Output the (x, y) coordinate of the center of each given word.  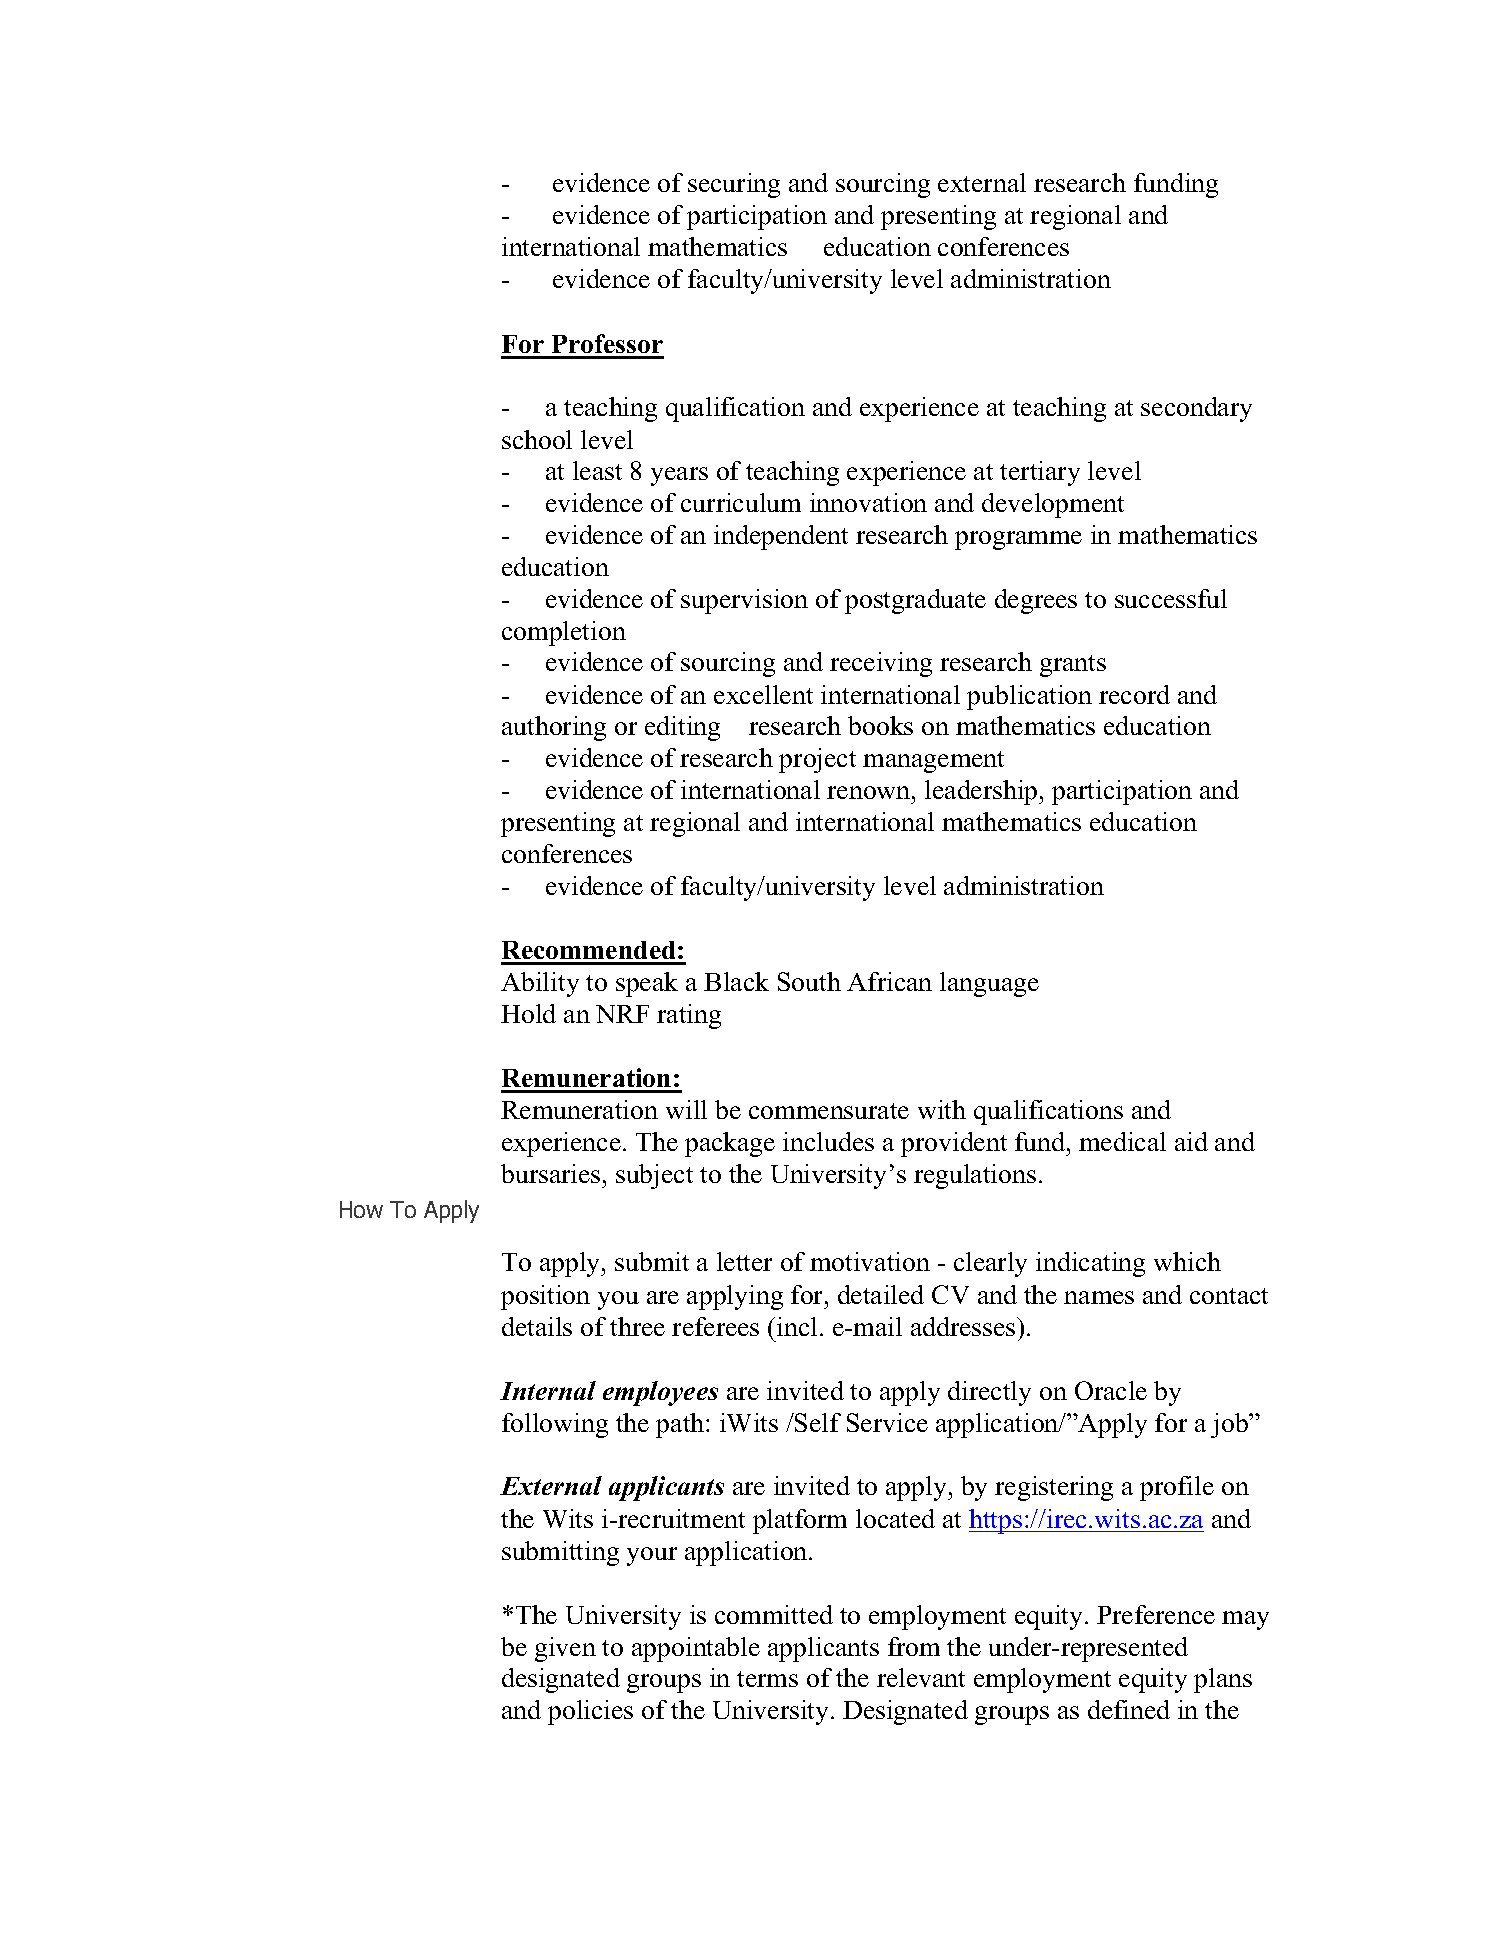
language (989, 984)
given (565, 1649)
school (537, 439)
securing (734, 185)
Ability (540, 984)
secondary (1196, 409)
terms (767, 1679)
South (809, 981)
